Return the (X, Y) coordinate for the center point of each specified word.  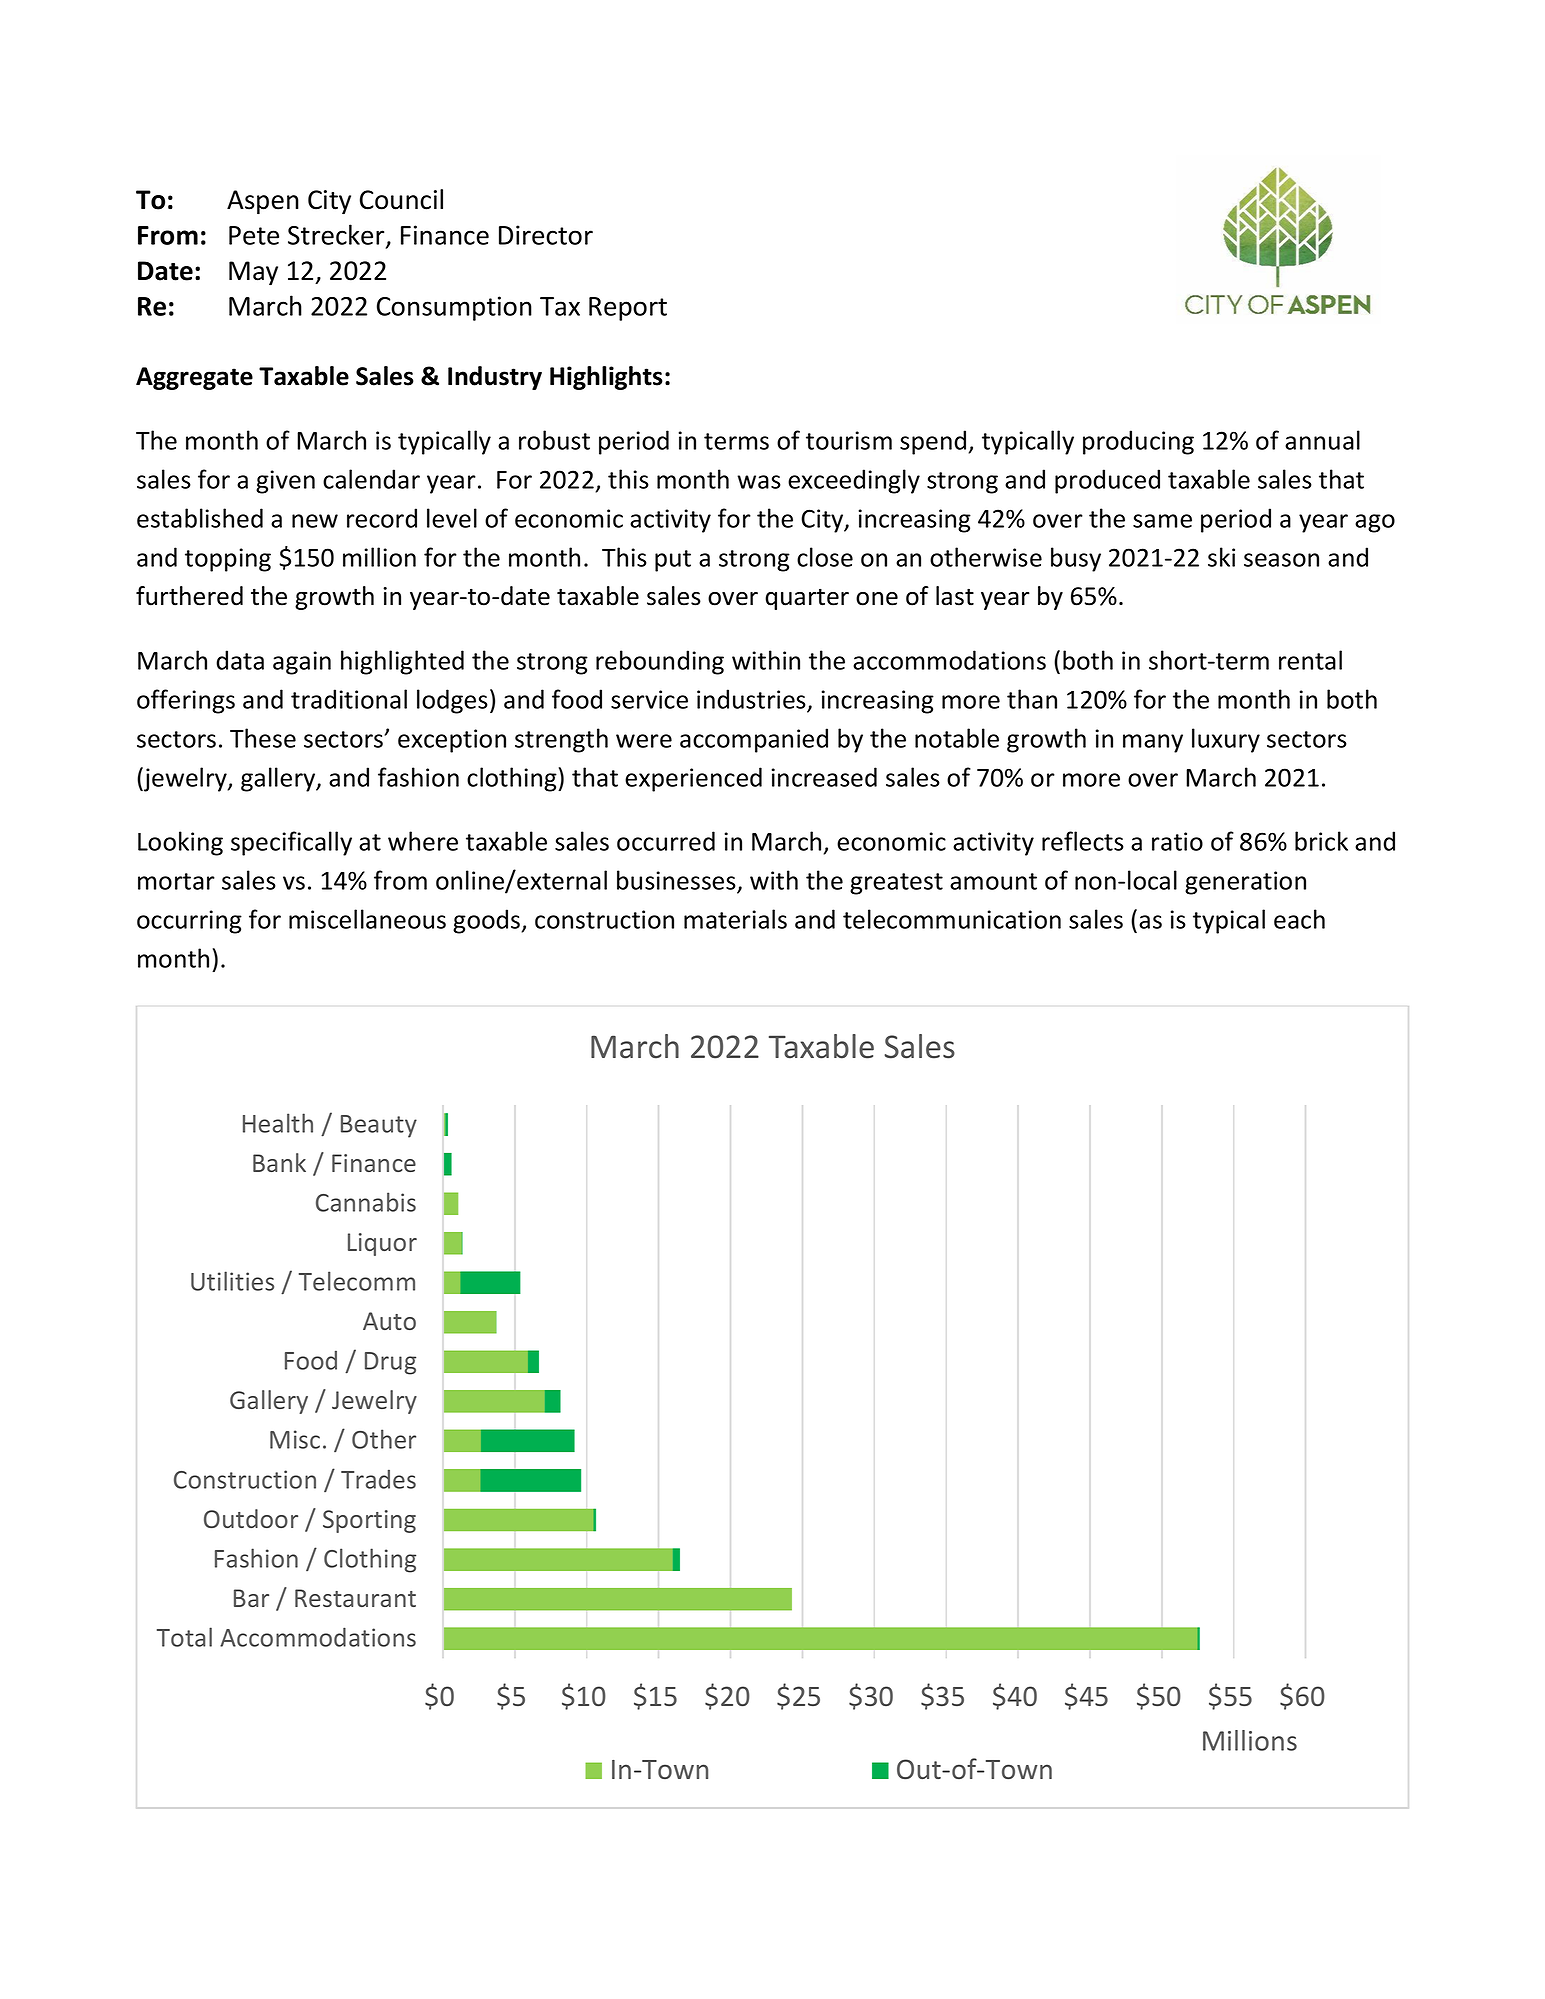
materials (735, 919)
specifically (291, 843)
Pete (254, 235)
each (1299, 919)
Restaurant (355, 1598)
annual (1322, 440)
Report (628, 309)
